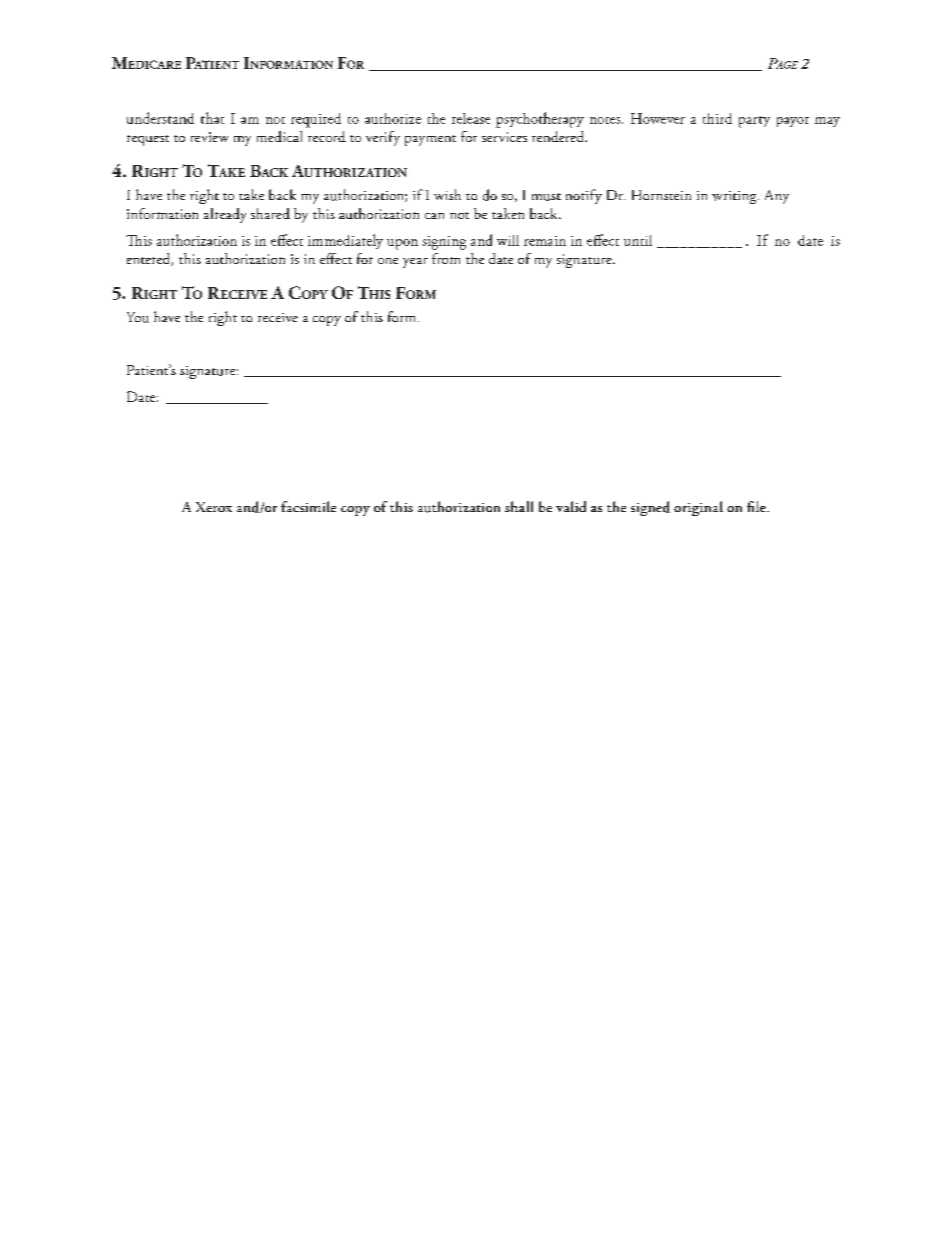 This page has width=952, height=1233. What do you see at coordinates (446, 258) in the page?
I see `from` at bounding box center [446, 258].
